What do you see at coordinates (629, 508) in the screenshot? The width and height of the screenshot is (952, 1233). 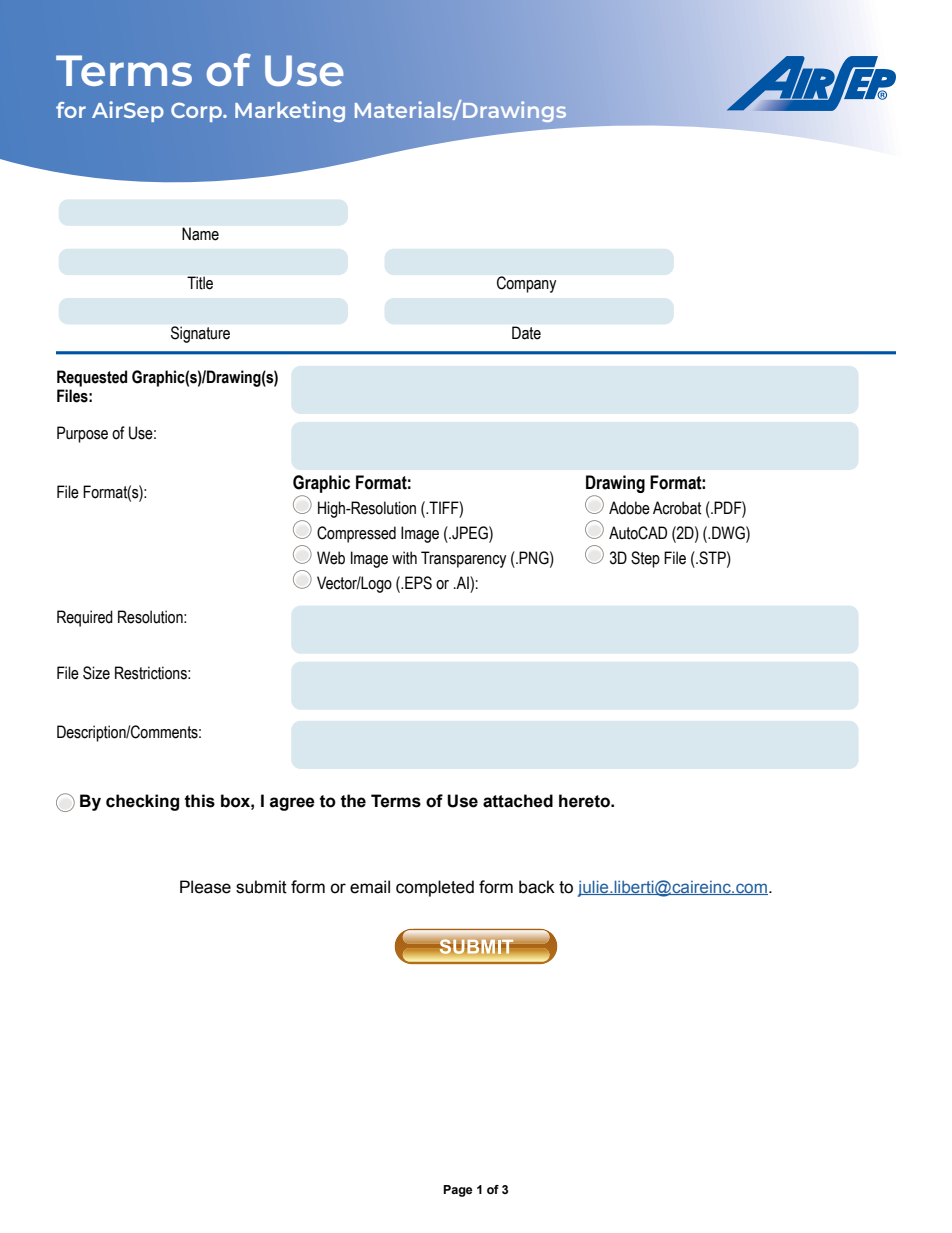 I see `Adobe` at bounding box center [629, 508].
